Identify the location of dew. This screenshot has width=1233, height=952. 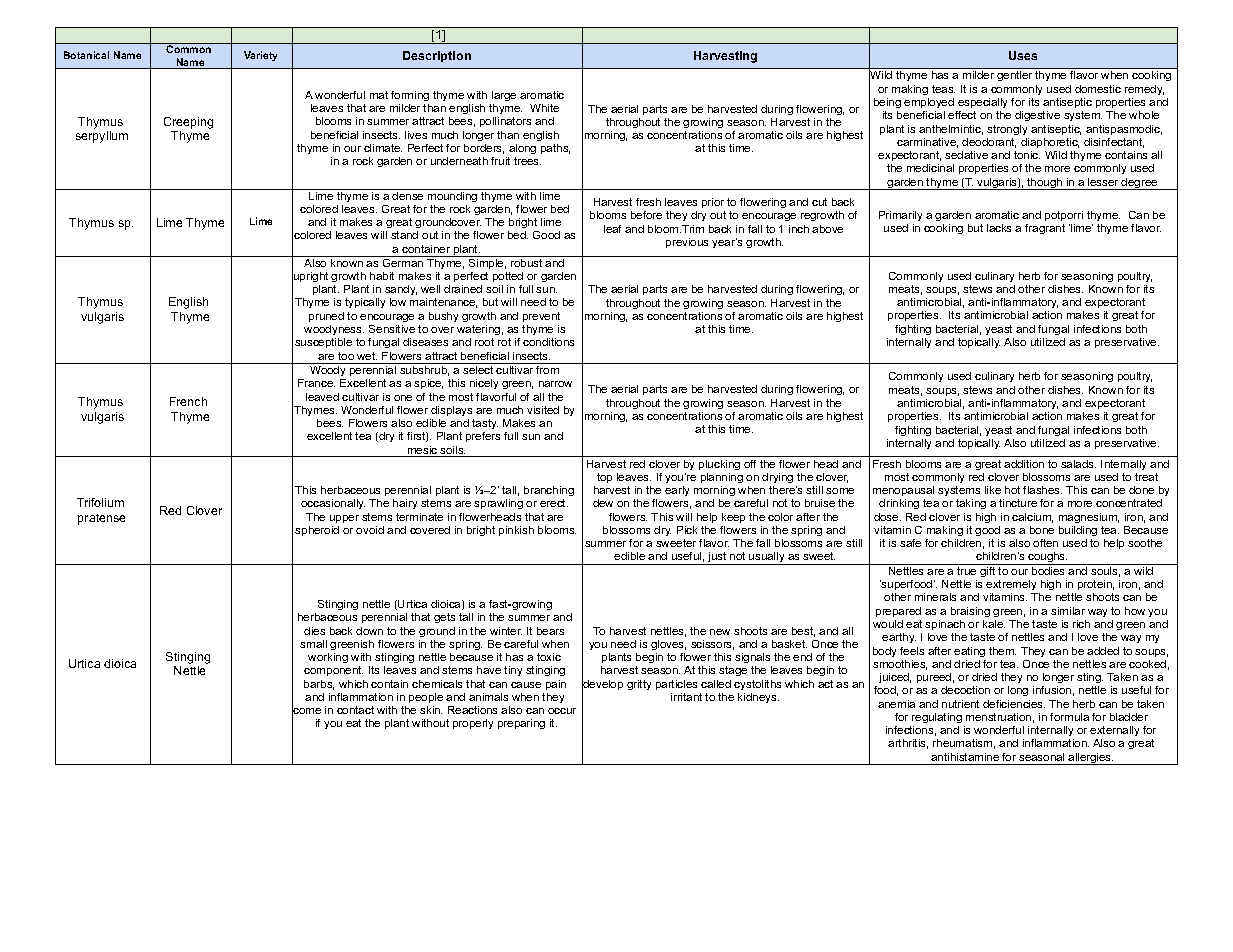
(603, 503).
